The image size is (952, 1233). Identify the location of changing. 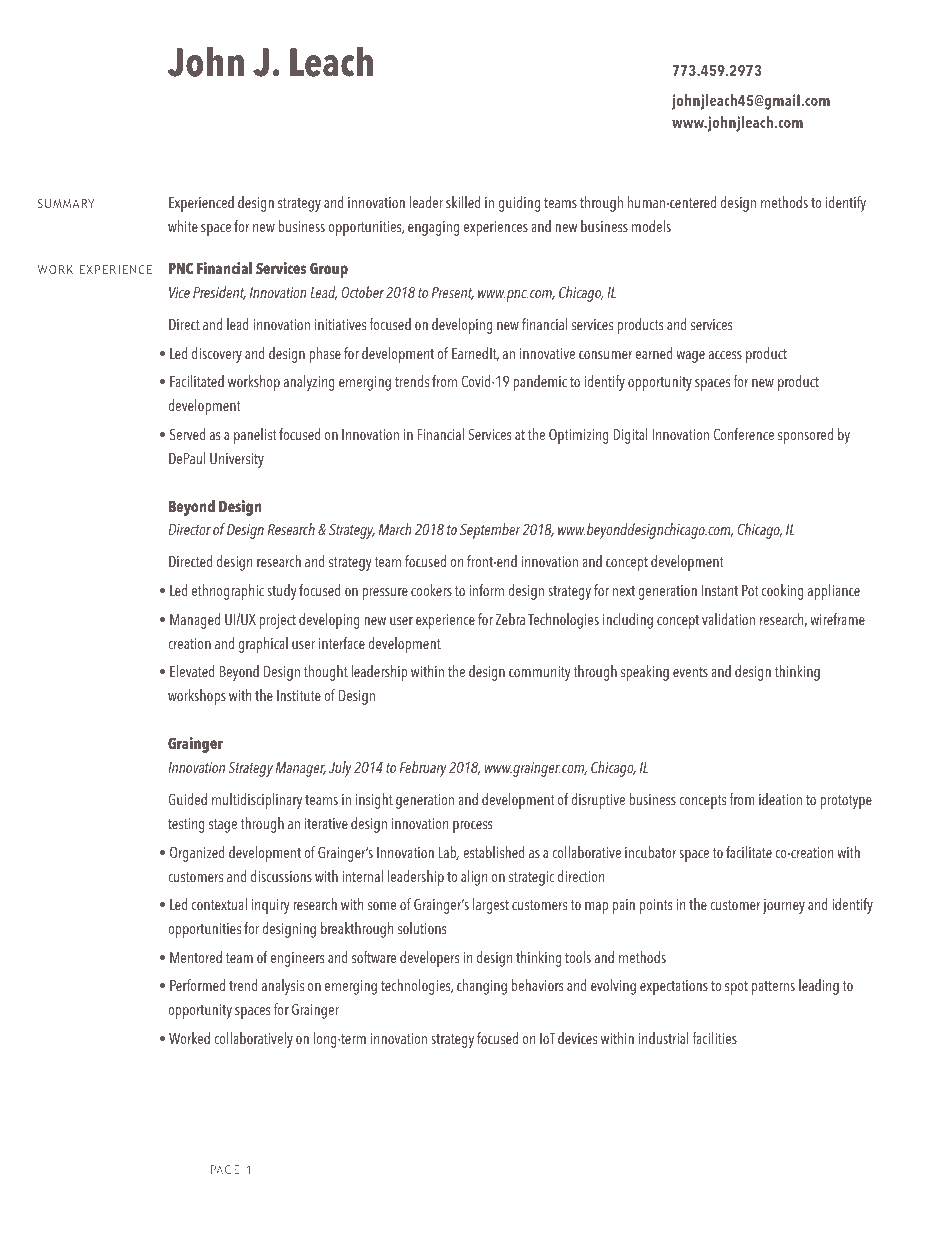
(482, 987).
